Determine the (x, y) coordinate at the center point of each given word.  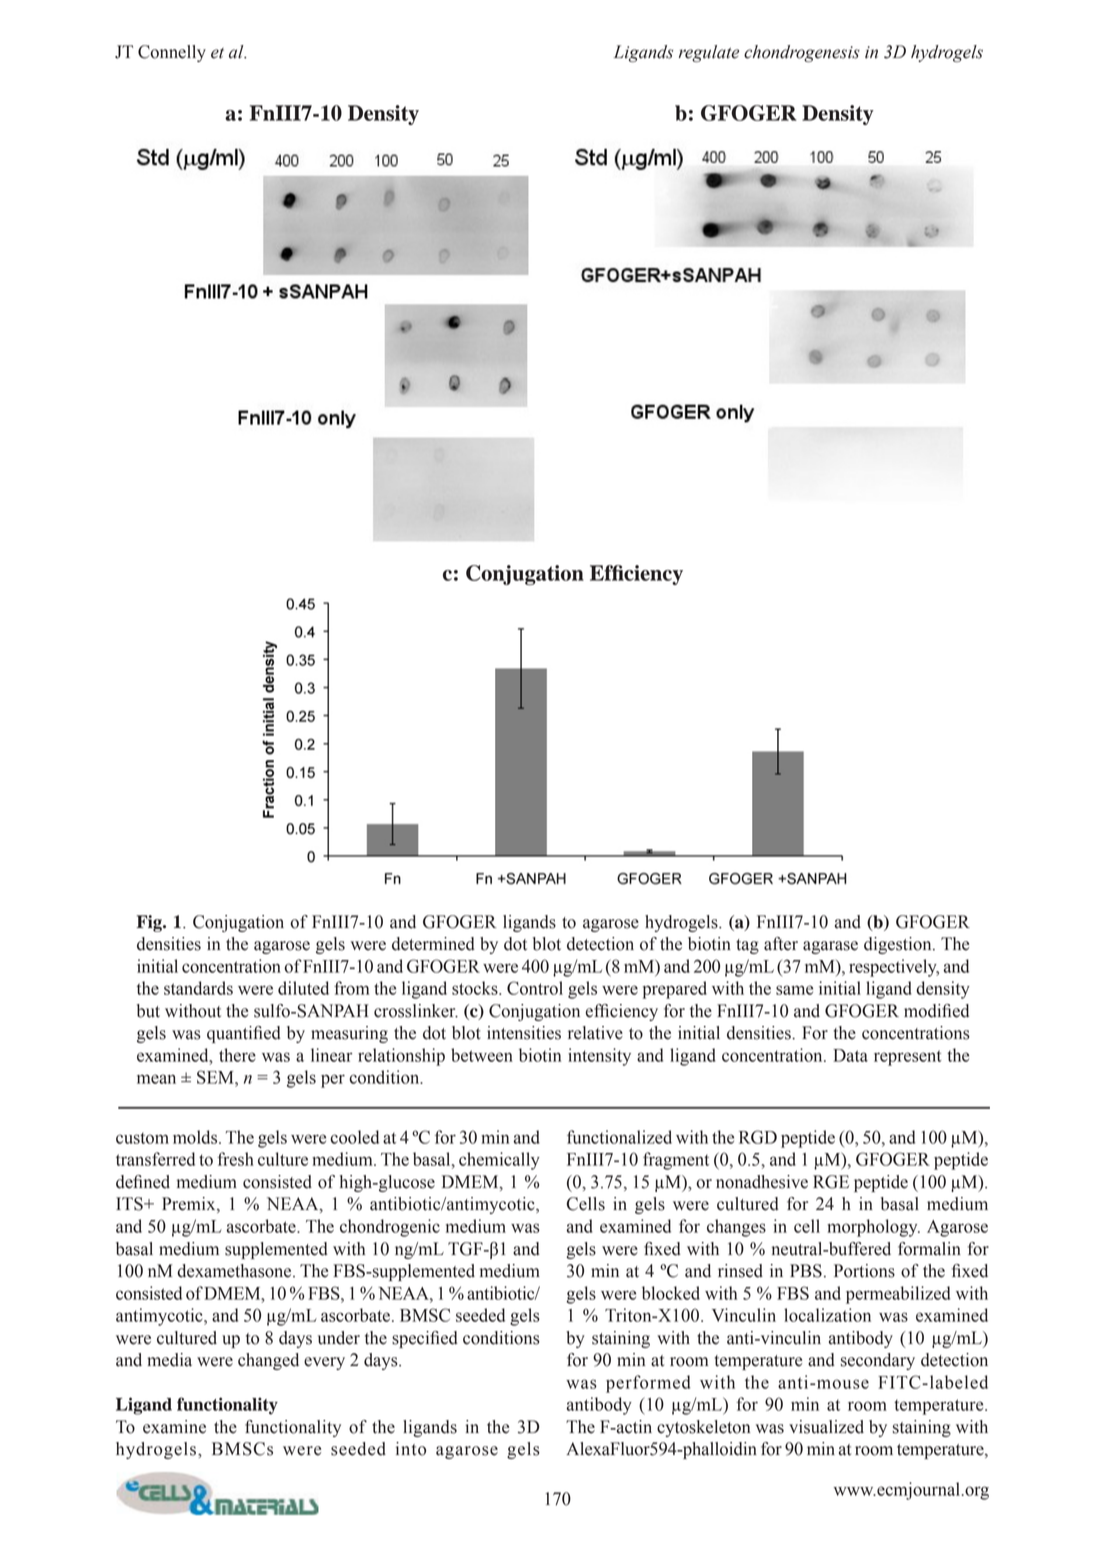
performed (648, 1384)
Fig (150, 923)
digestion (899, 945)
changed (268, 1361)
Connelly (172, 53)
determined (433, 944)
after (781, 944)
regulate (709, 53)
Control (535, 988)
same (794, 990)
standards (198, 988)
